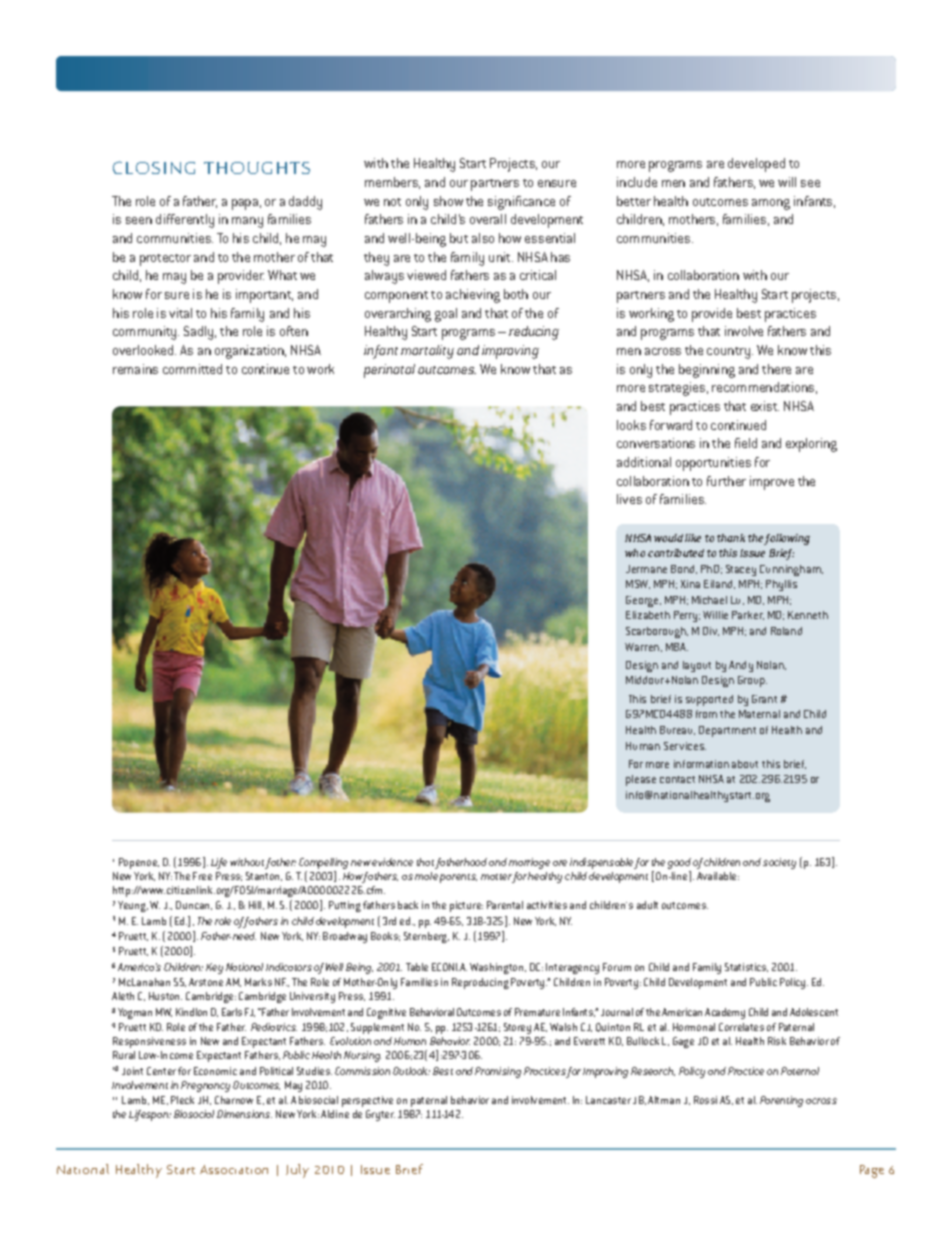 This page has height=1233, width=952. I want to click on significance, so click(521, 203).
